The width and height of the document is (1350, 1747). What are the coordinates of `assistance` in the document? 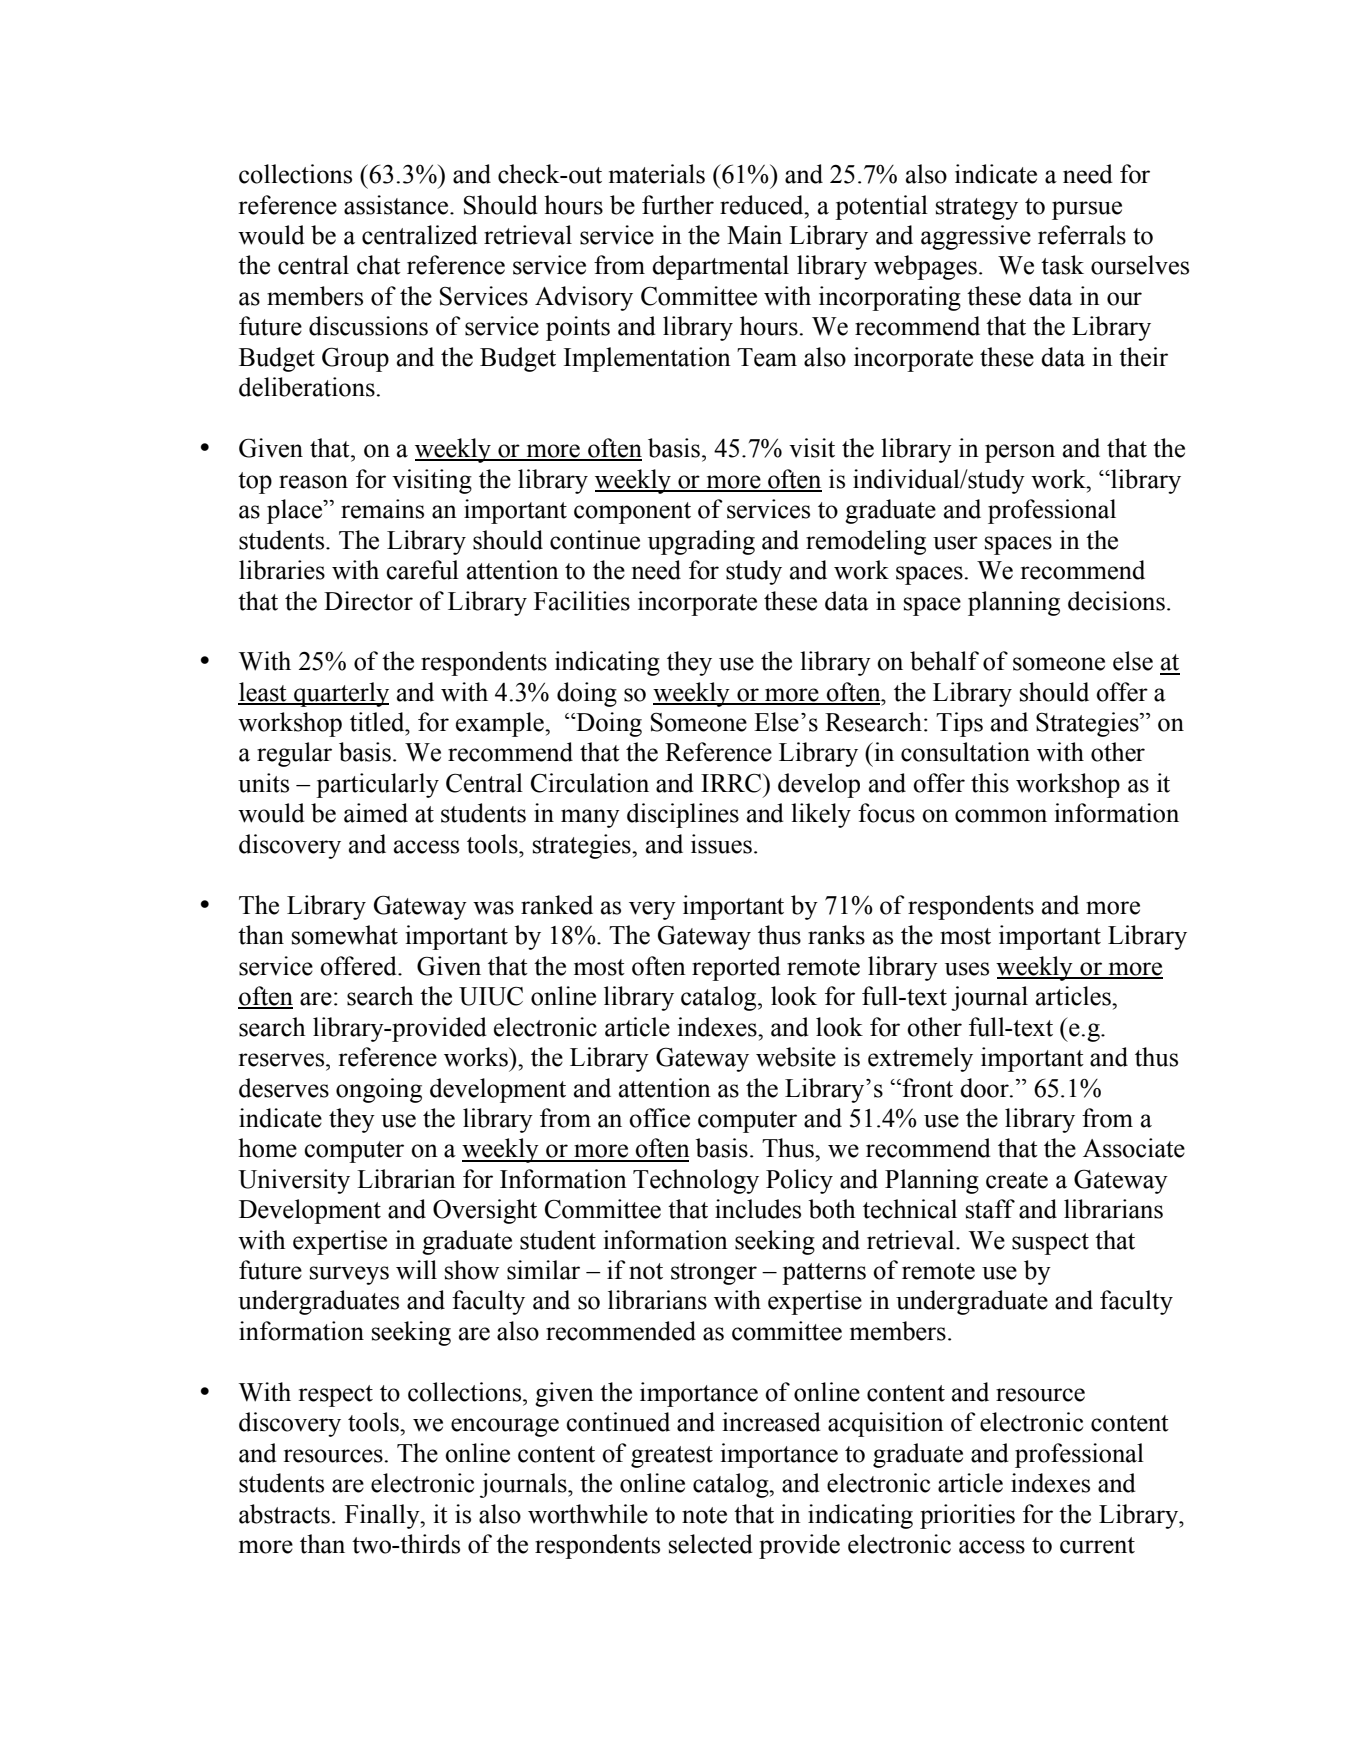 It's located at (397, 205).
